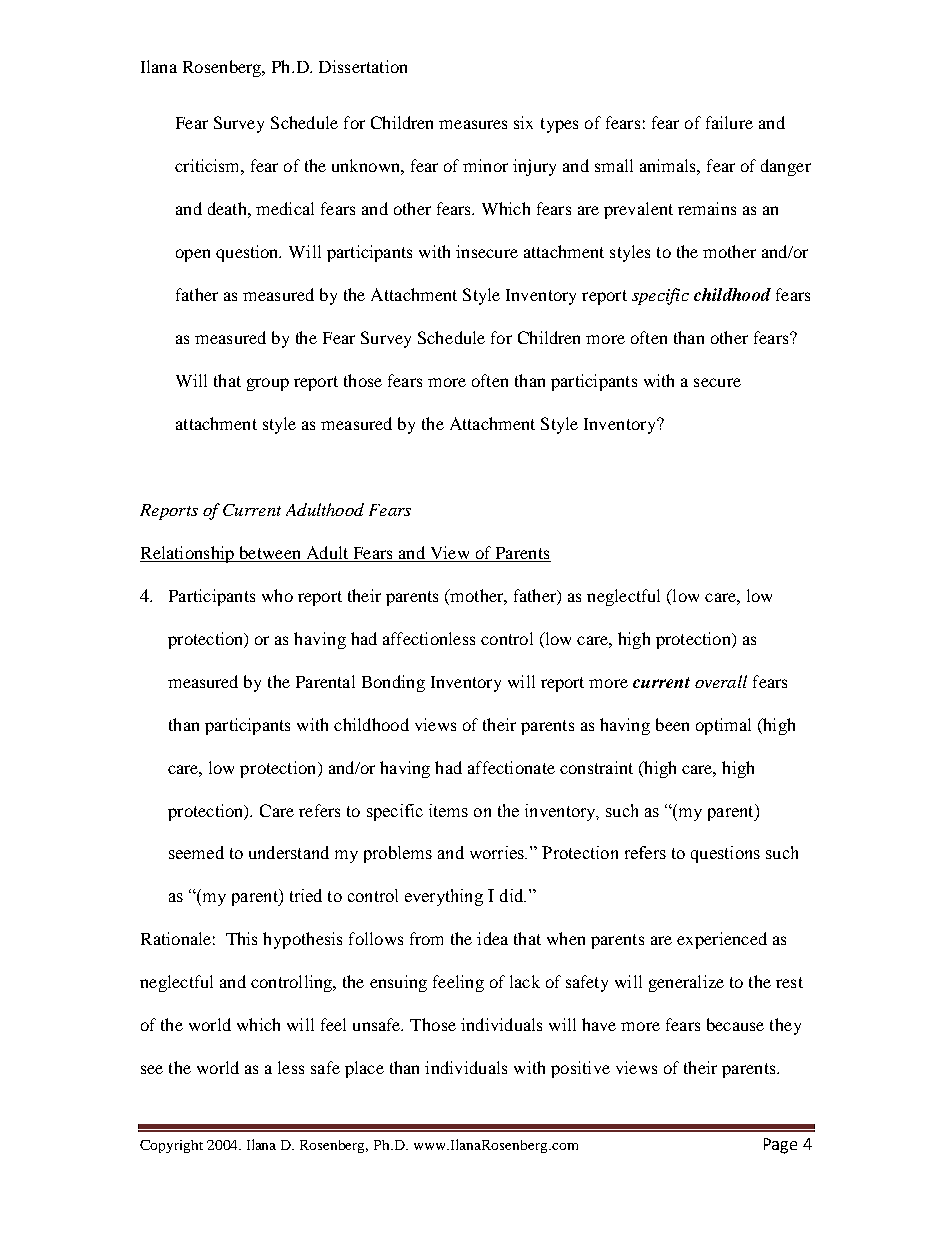 The width and height of the screenshot is (952, 1233). What do you see at coordinates (277, 595) in the screenshot?
I see `who` at bounding box center [277, 595].
